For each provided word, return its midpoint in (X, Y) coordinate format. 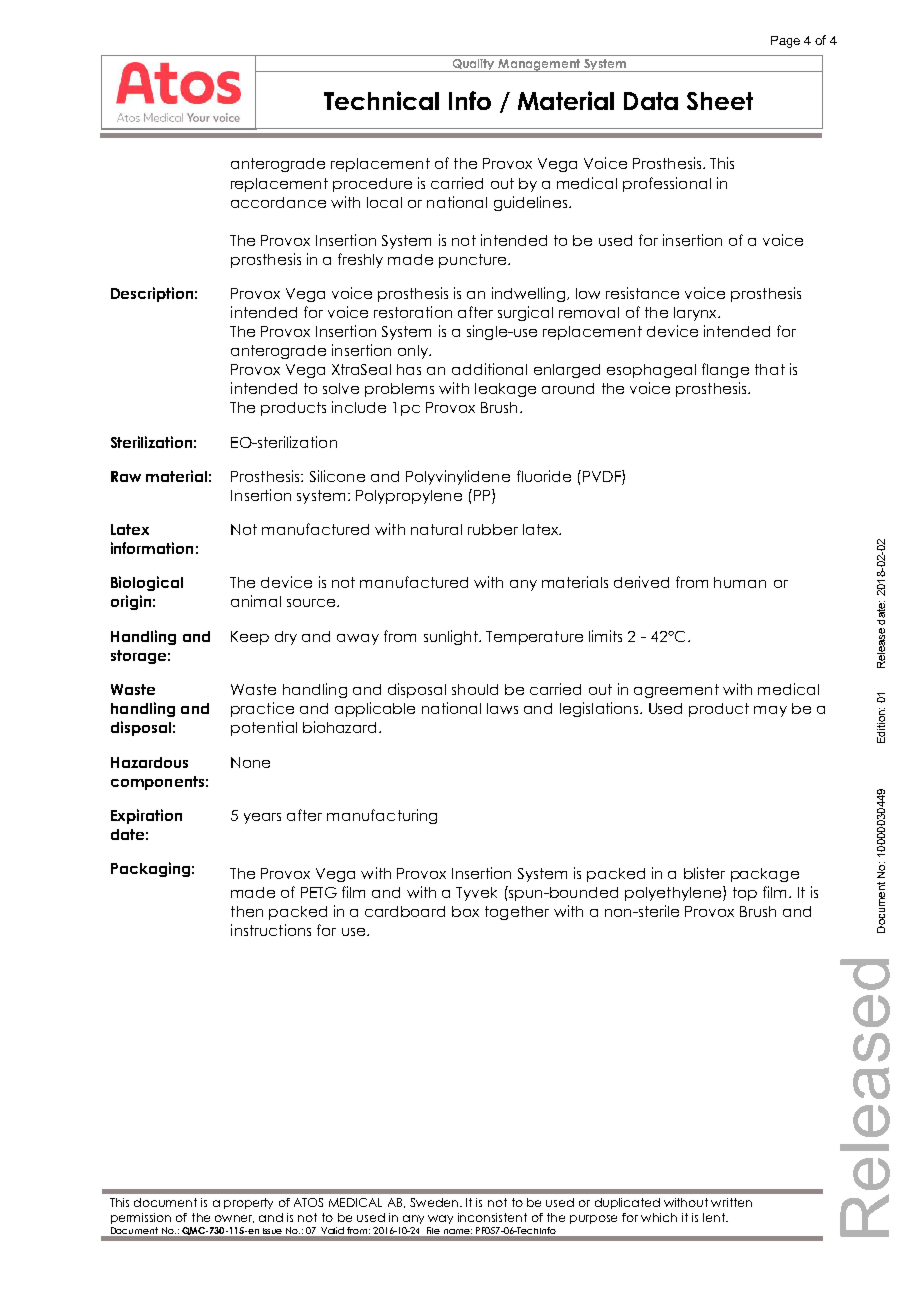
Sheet (720, 101)
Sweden (435, 1202)
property (248, 1203)
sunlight (452, 637)
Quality (473, 65)
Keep (250, 638)
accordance (278, 202)
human (740, 582)
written (731, 1202)
